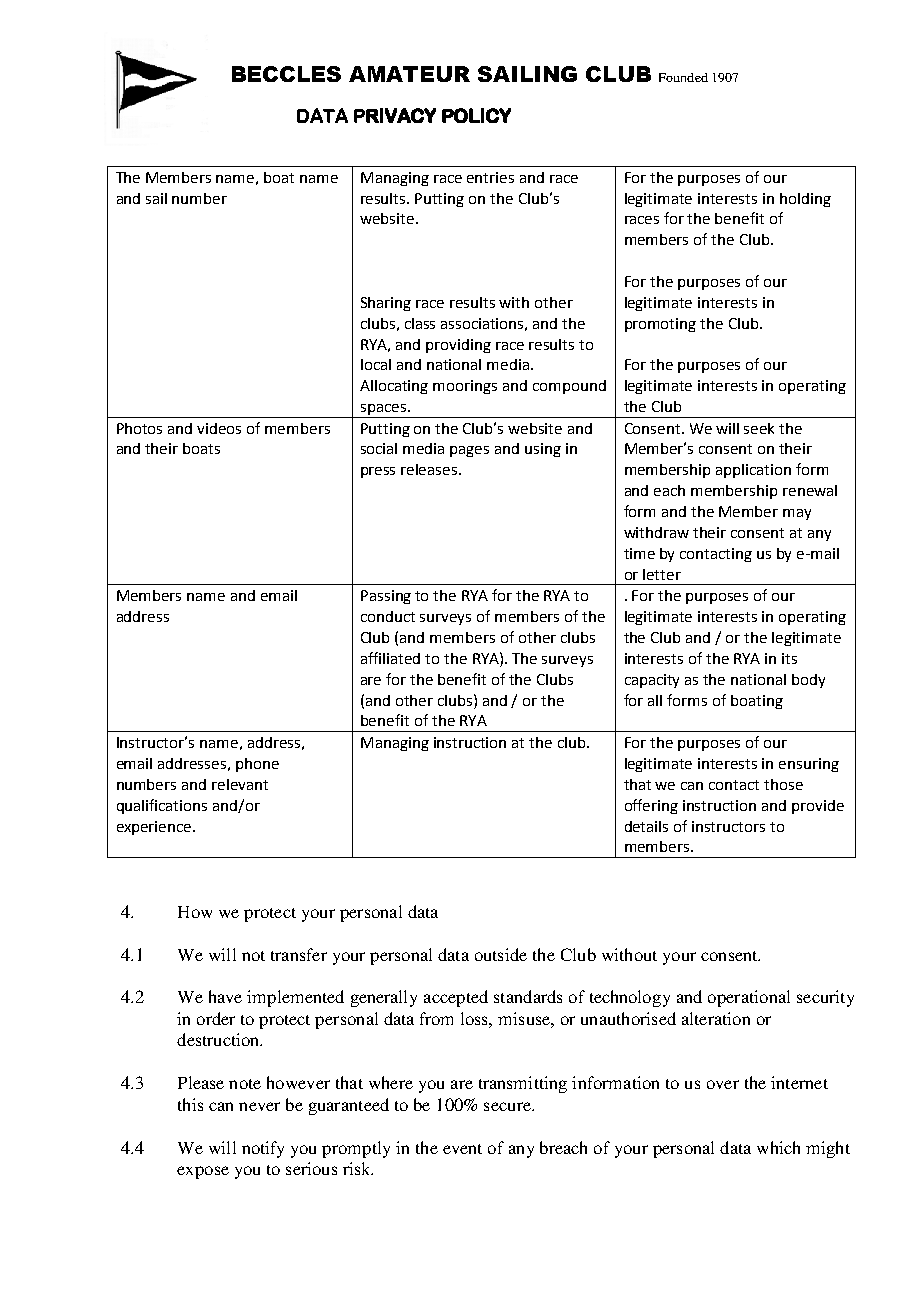 The width and height of the screenshot is (924, 1308). Describe the element at coordinates (465, 387) in the screenshot. I see `moorings` at that location.
